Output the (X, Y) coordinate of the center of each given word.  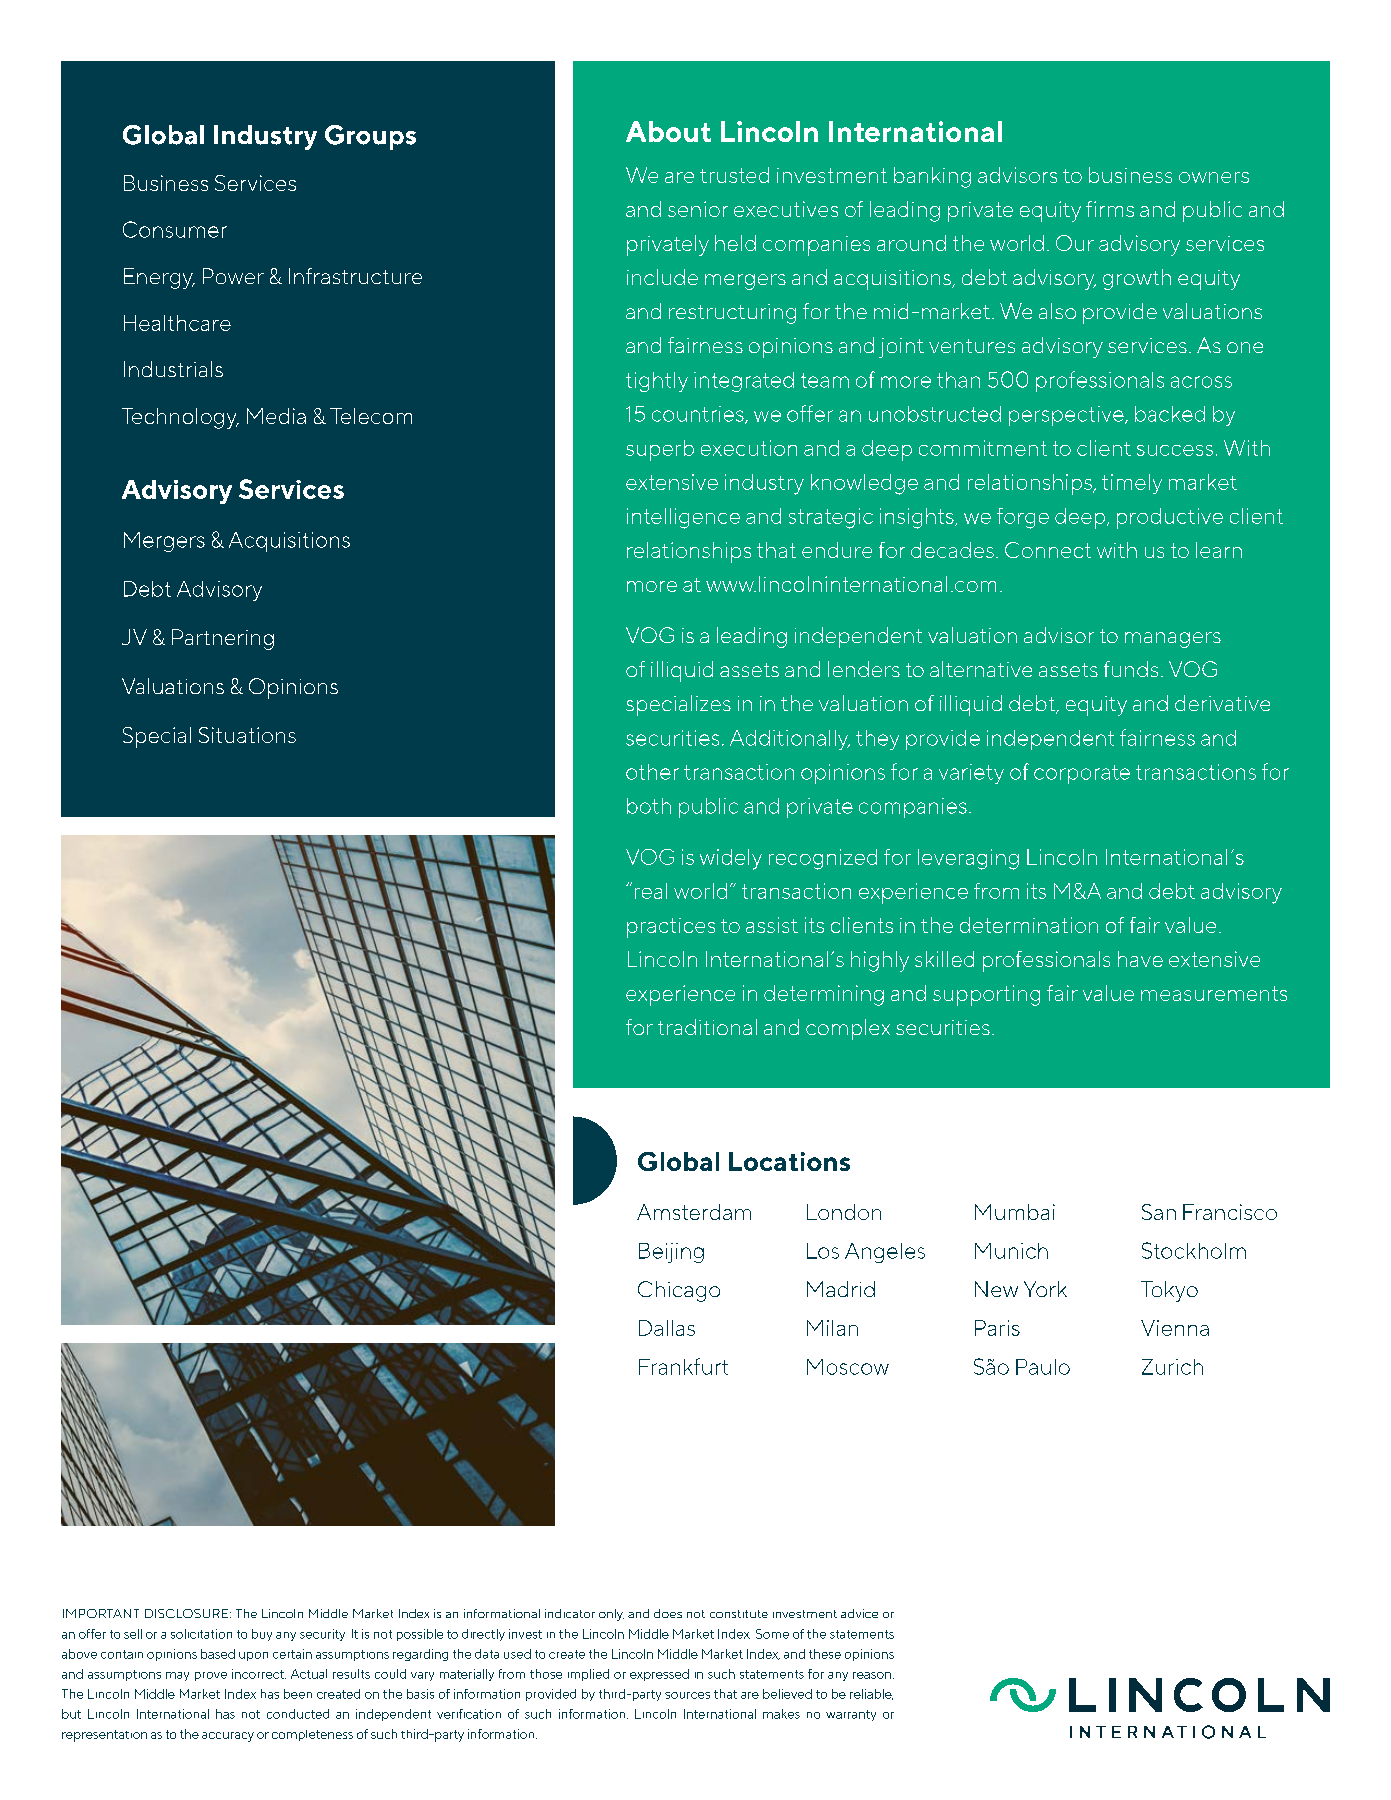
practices (671, 928)
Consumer (175, 229)
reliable (871, 1694)
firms (1110, 209)
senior (698, 209)
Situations (247, 735)
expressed (659, 1675)
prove (211, 1676)
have (1140, 959)
